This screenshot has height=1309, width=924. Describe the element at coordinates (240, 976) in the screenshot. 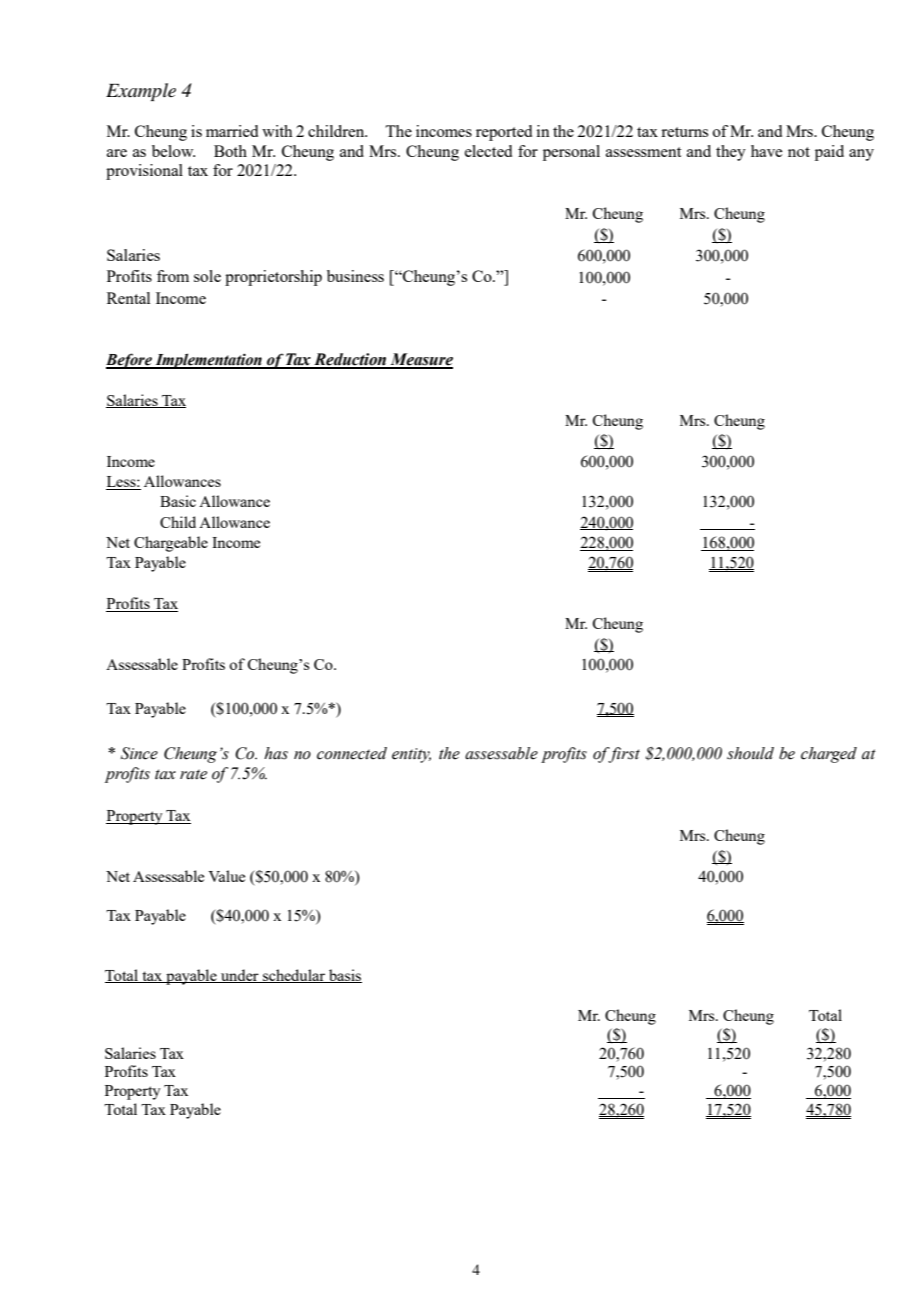

I see `under` at that location.
